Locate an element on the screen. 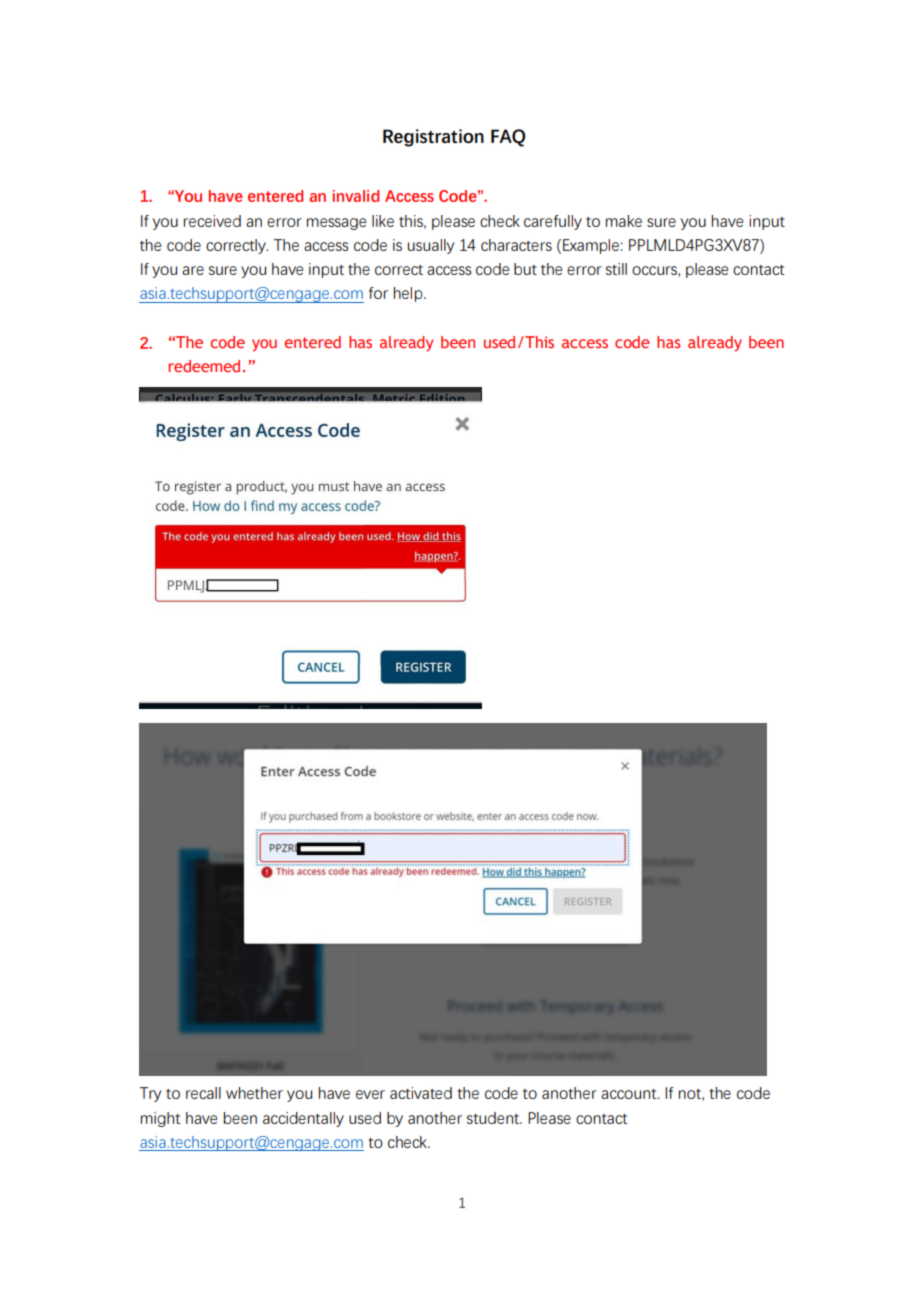  for is located at coordinates (378, 293).
